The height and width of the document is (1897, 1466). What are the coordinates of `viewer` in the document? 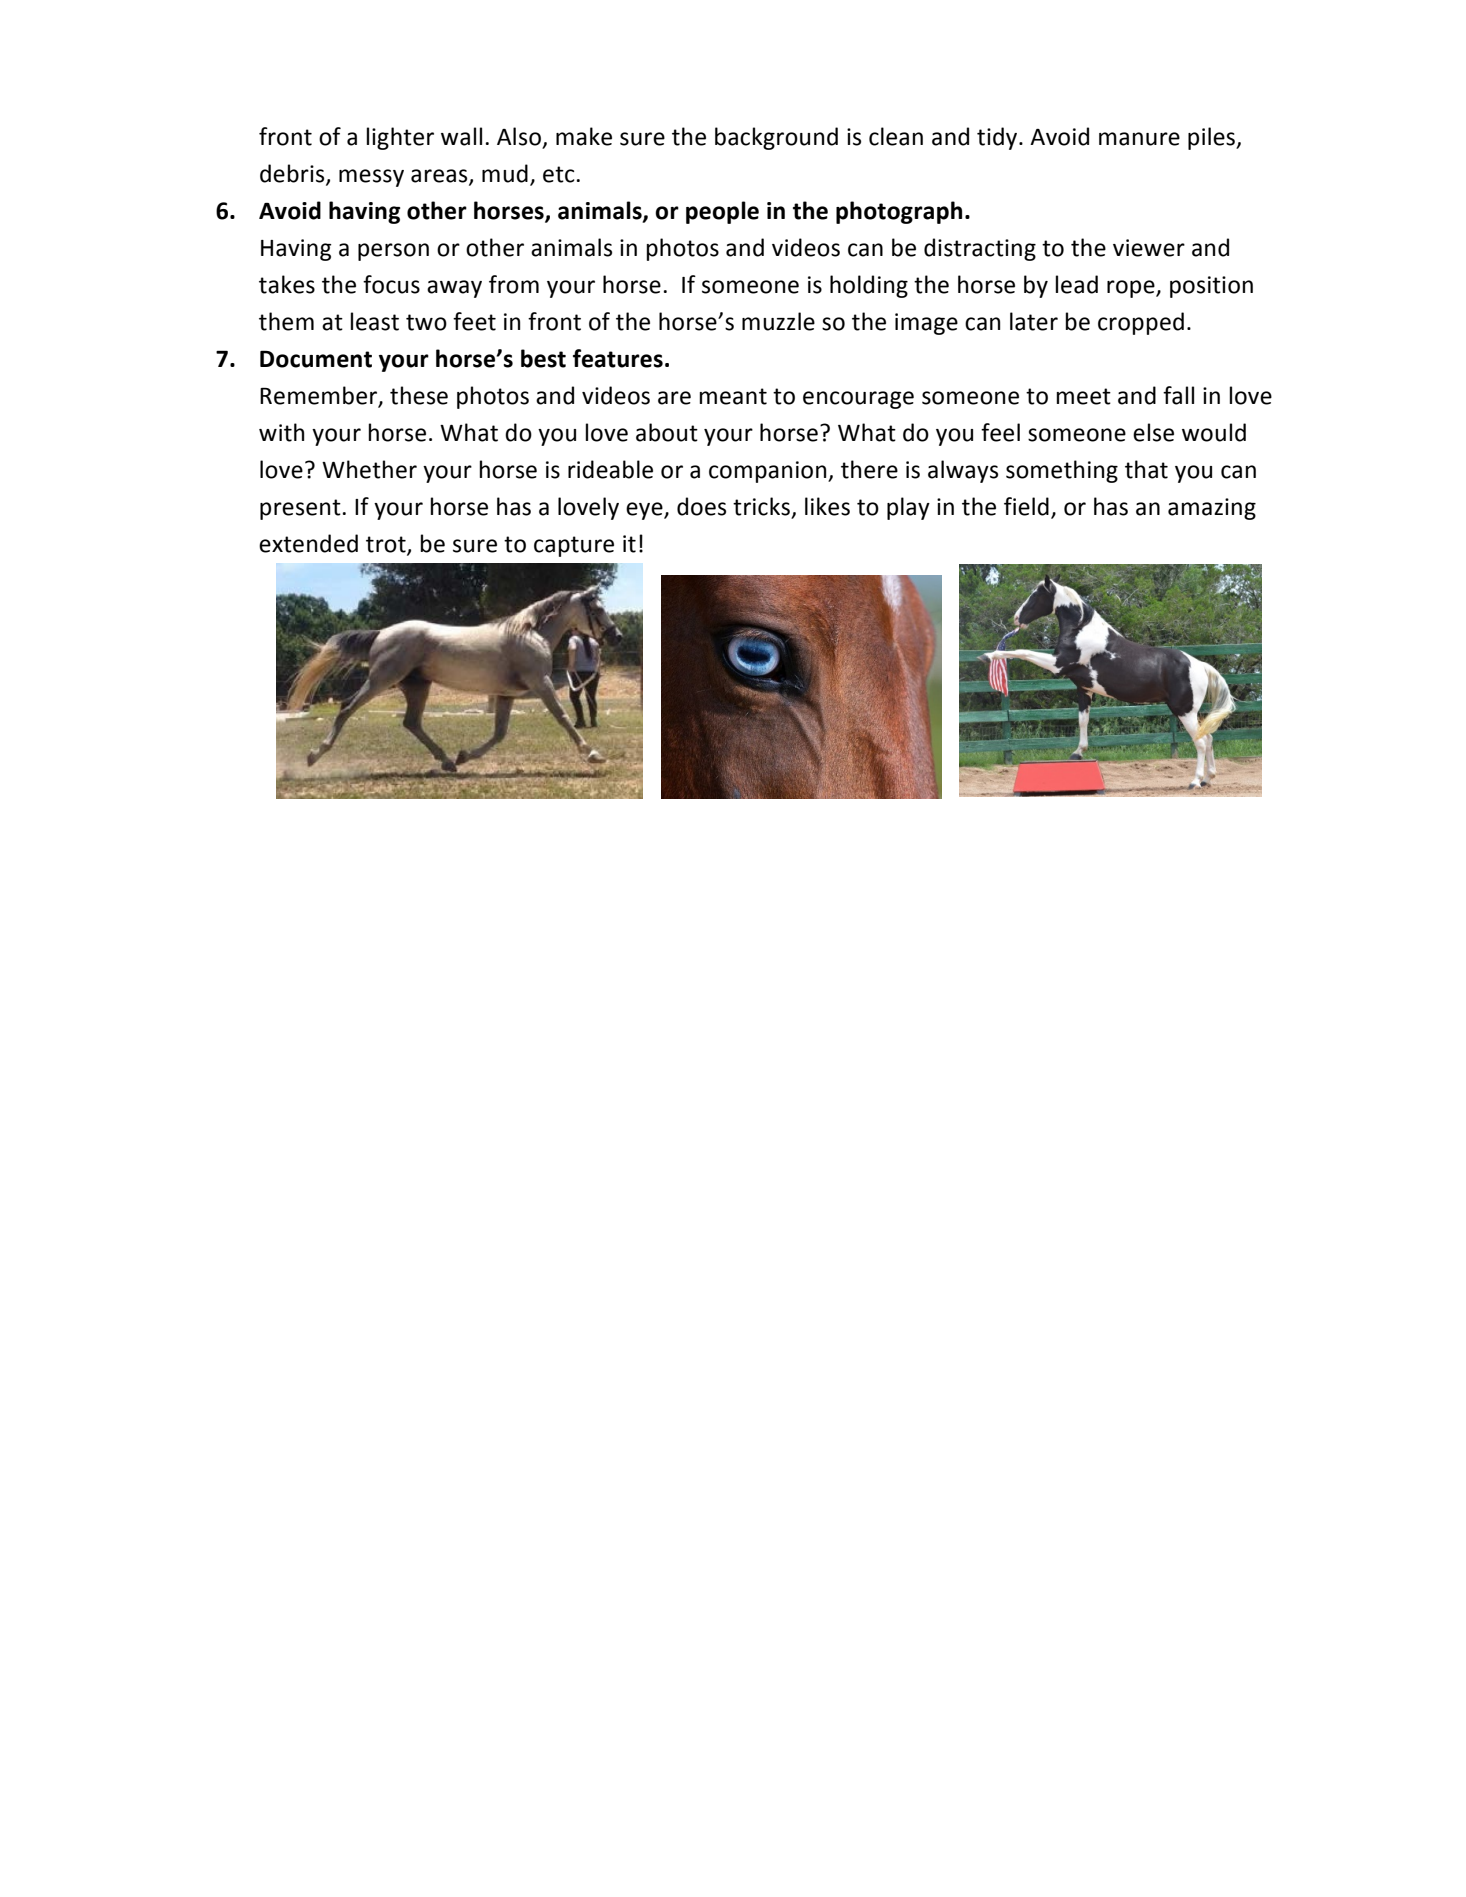 It's located at (1149, 248).
